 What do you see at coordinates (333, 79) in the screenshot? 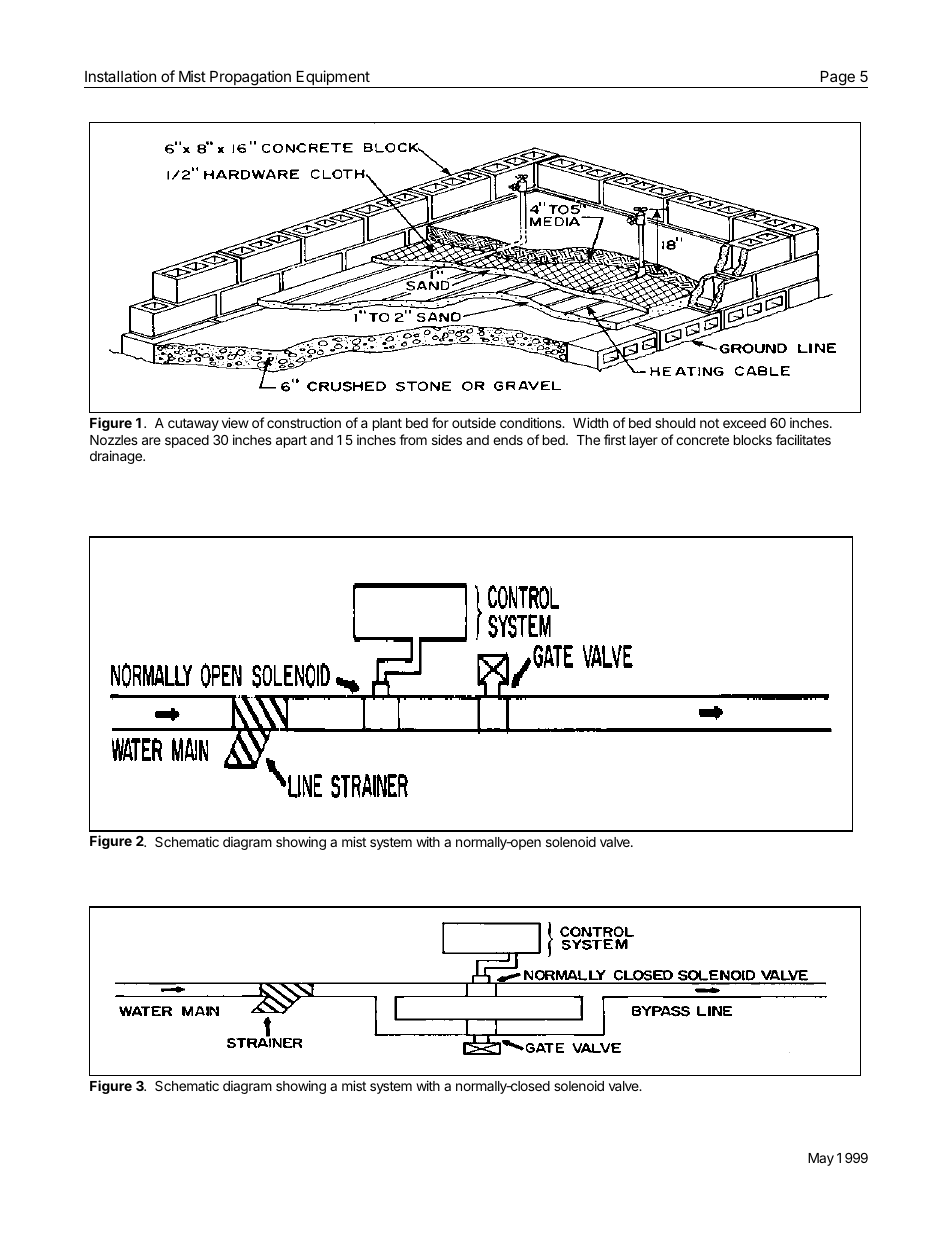
I see `Equipment` at bounding box center [333, 79].
